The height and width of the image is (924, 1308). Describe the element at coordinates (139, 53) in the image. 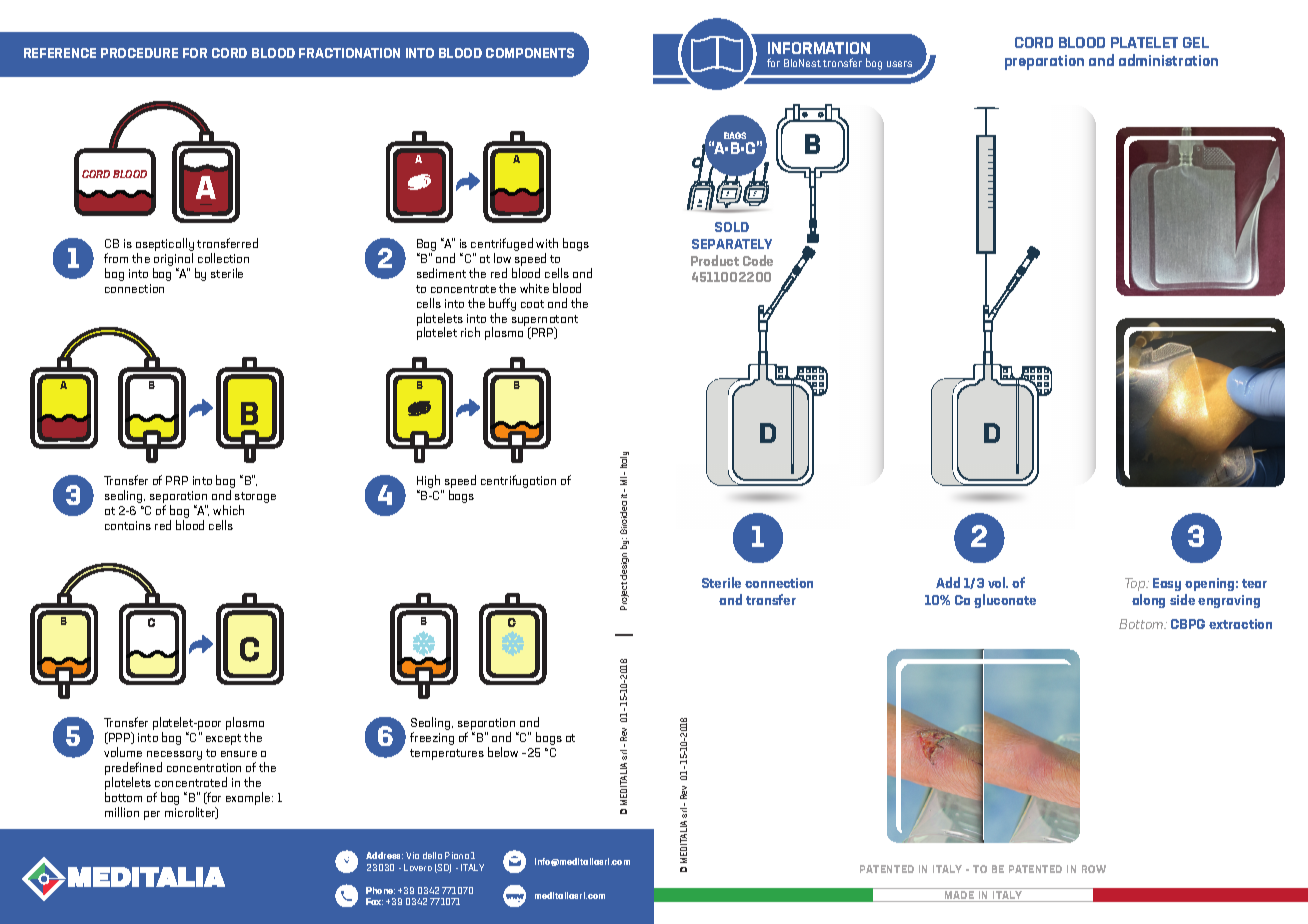

I see `PROCEDURE` at that location.
